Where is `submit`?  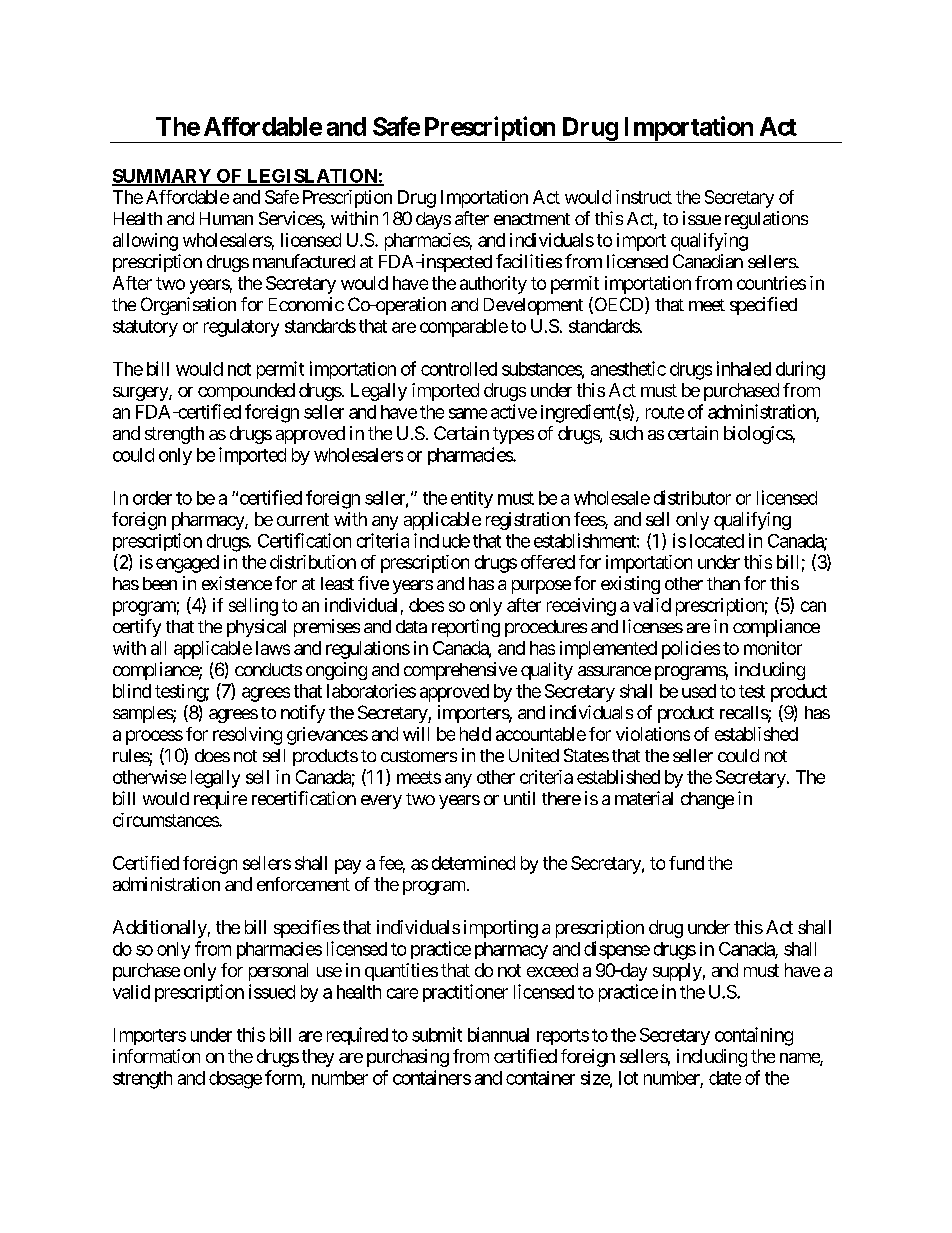
submit is located at coordinates (437, 1034).
